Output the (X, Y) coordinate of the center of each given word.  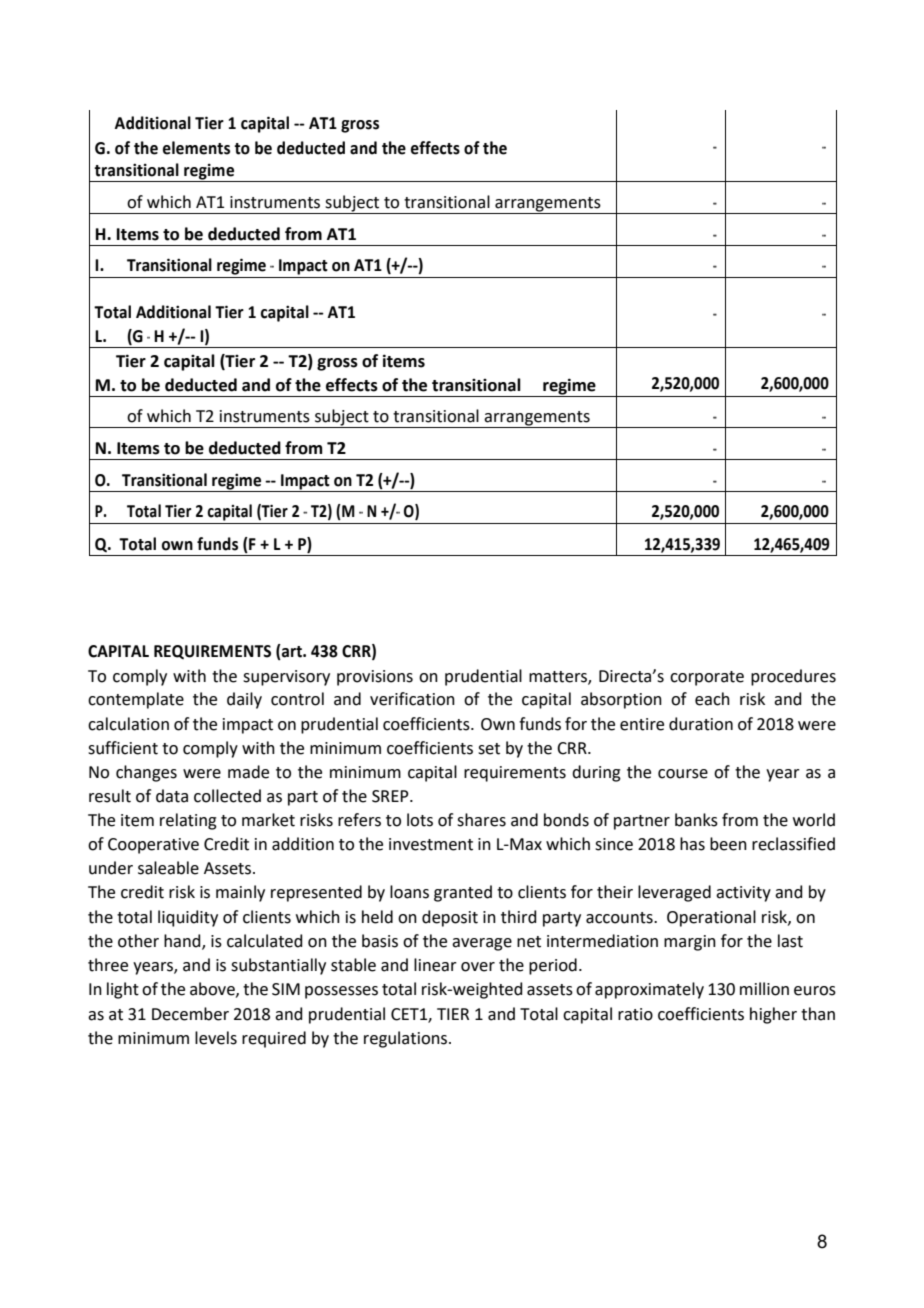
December (190, 1014)
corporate (707, 678)
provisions (375, 678)
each (712, 699)
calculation (128, 724)
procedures (793, 677)
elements (196, 148)
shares (481, 820)
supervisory (286, 678)
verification (412, 699)
